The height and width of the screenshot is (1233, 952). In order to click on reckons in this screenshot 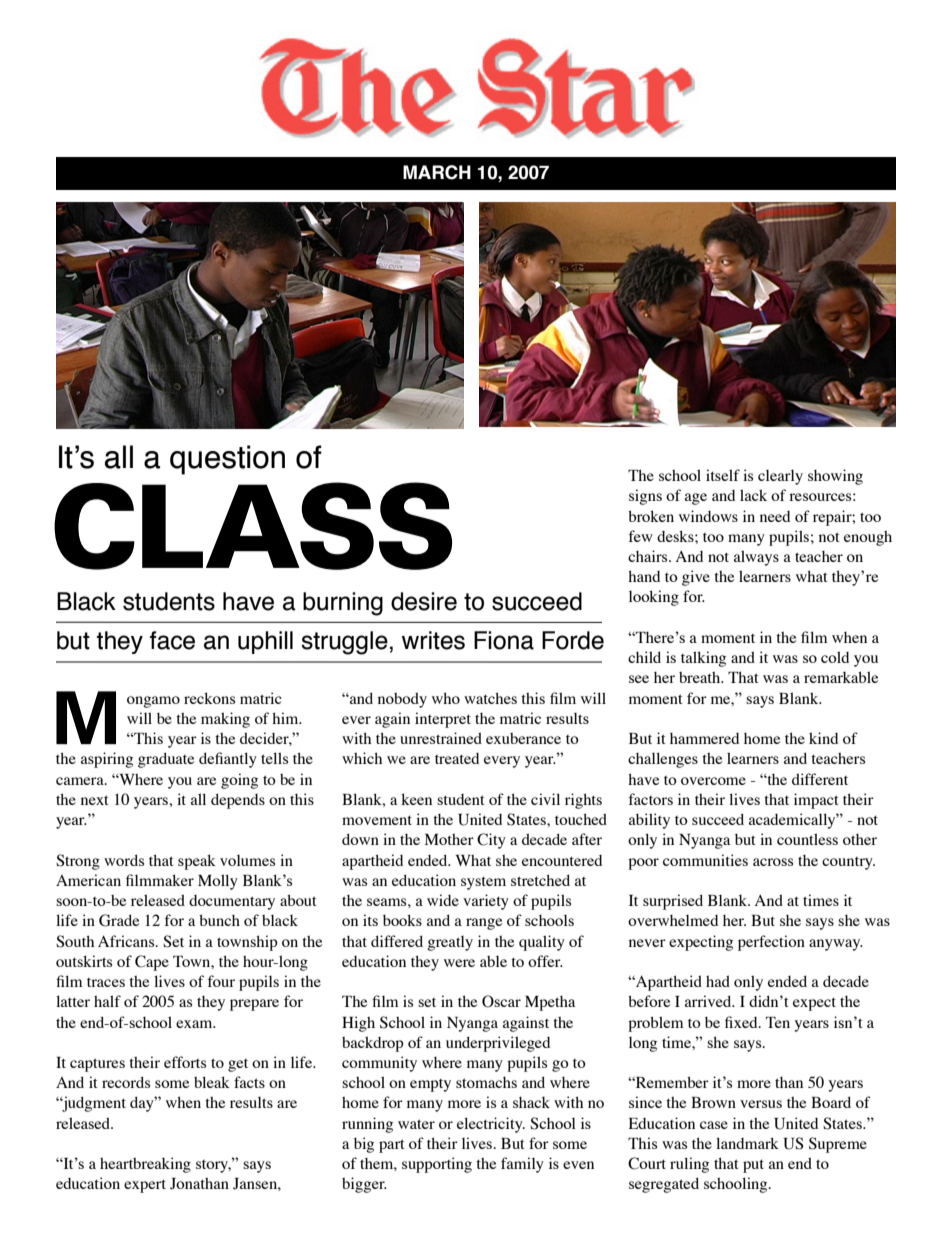, I will do `click(209, 698)`.
